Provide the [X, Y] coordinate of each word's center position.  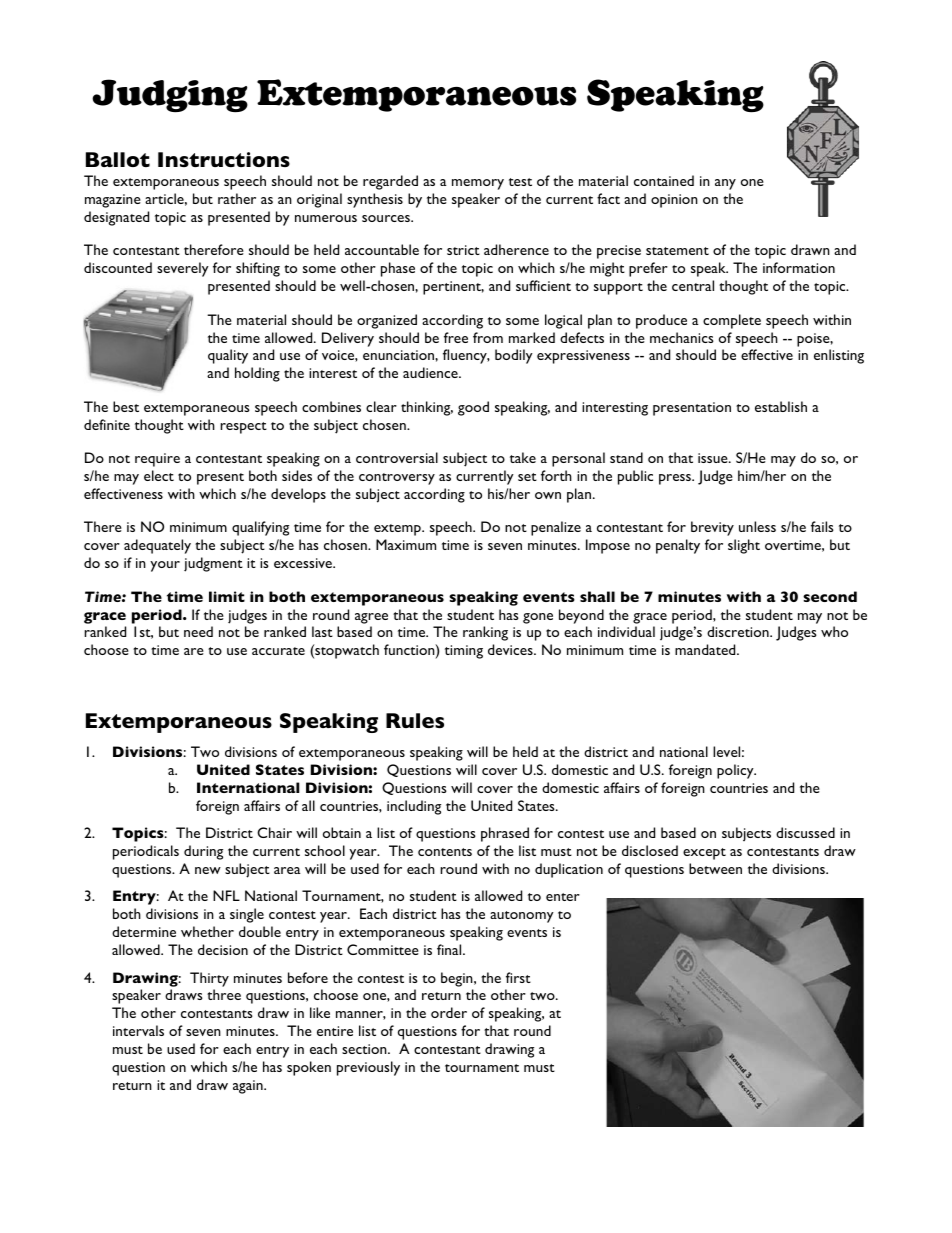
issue [714, 458]
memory [478, 184]
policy [736, 771]
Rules [415, 720]
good [473, 408]
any [725, 184]
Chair [274, 832]
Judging [170, 96]
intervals [138, 1030]
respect [243, 428]
